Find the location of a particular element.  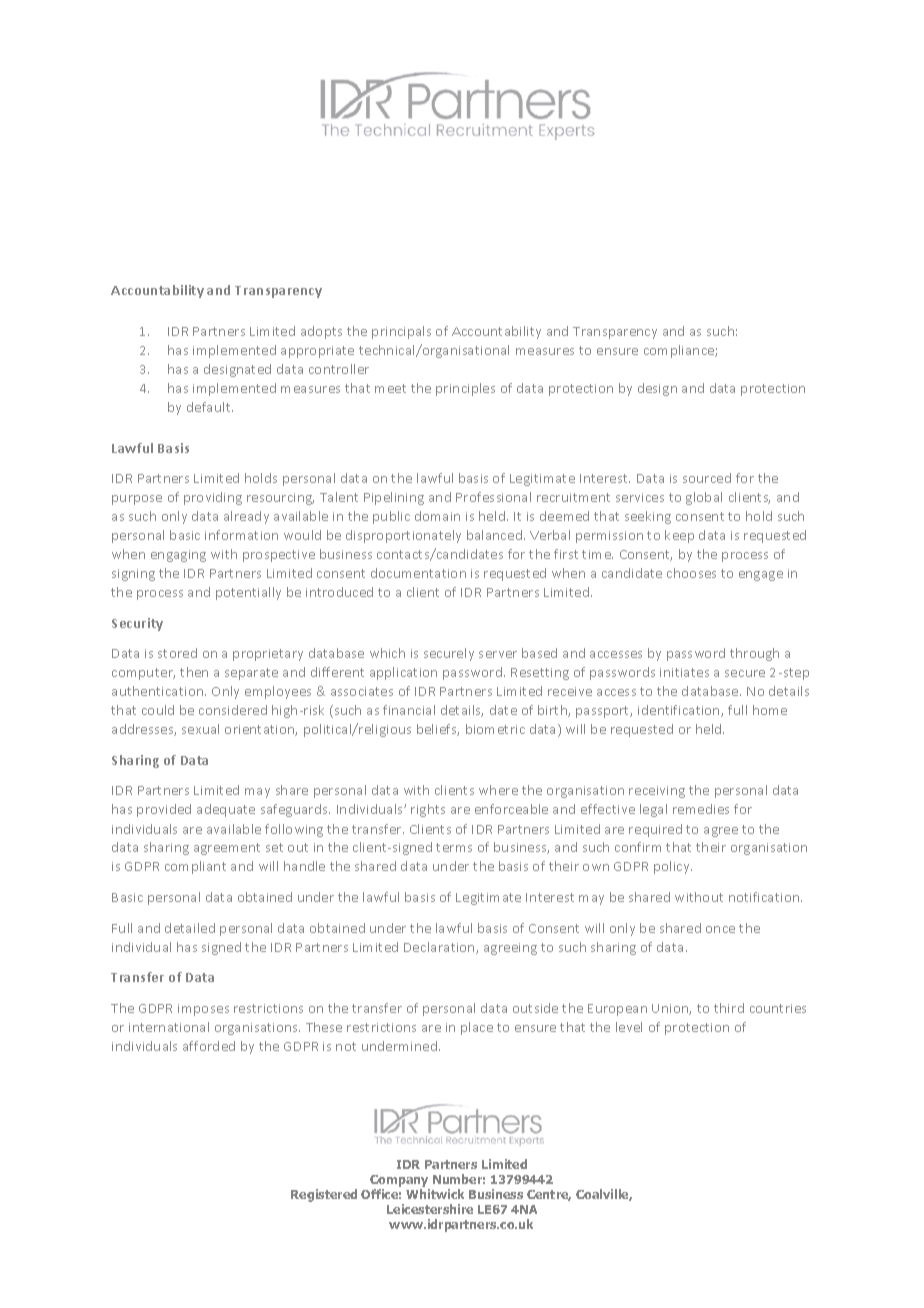

Registered is located at coordinates (324, 1195).
